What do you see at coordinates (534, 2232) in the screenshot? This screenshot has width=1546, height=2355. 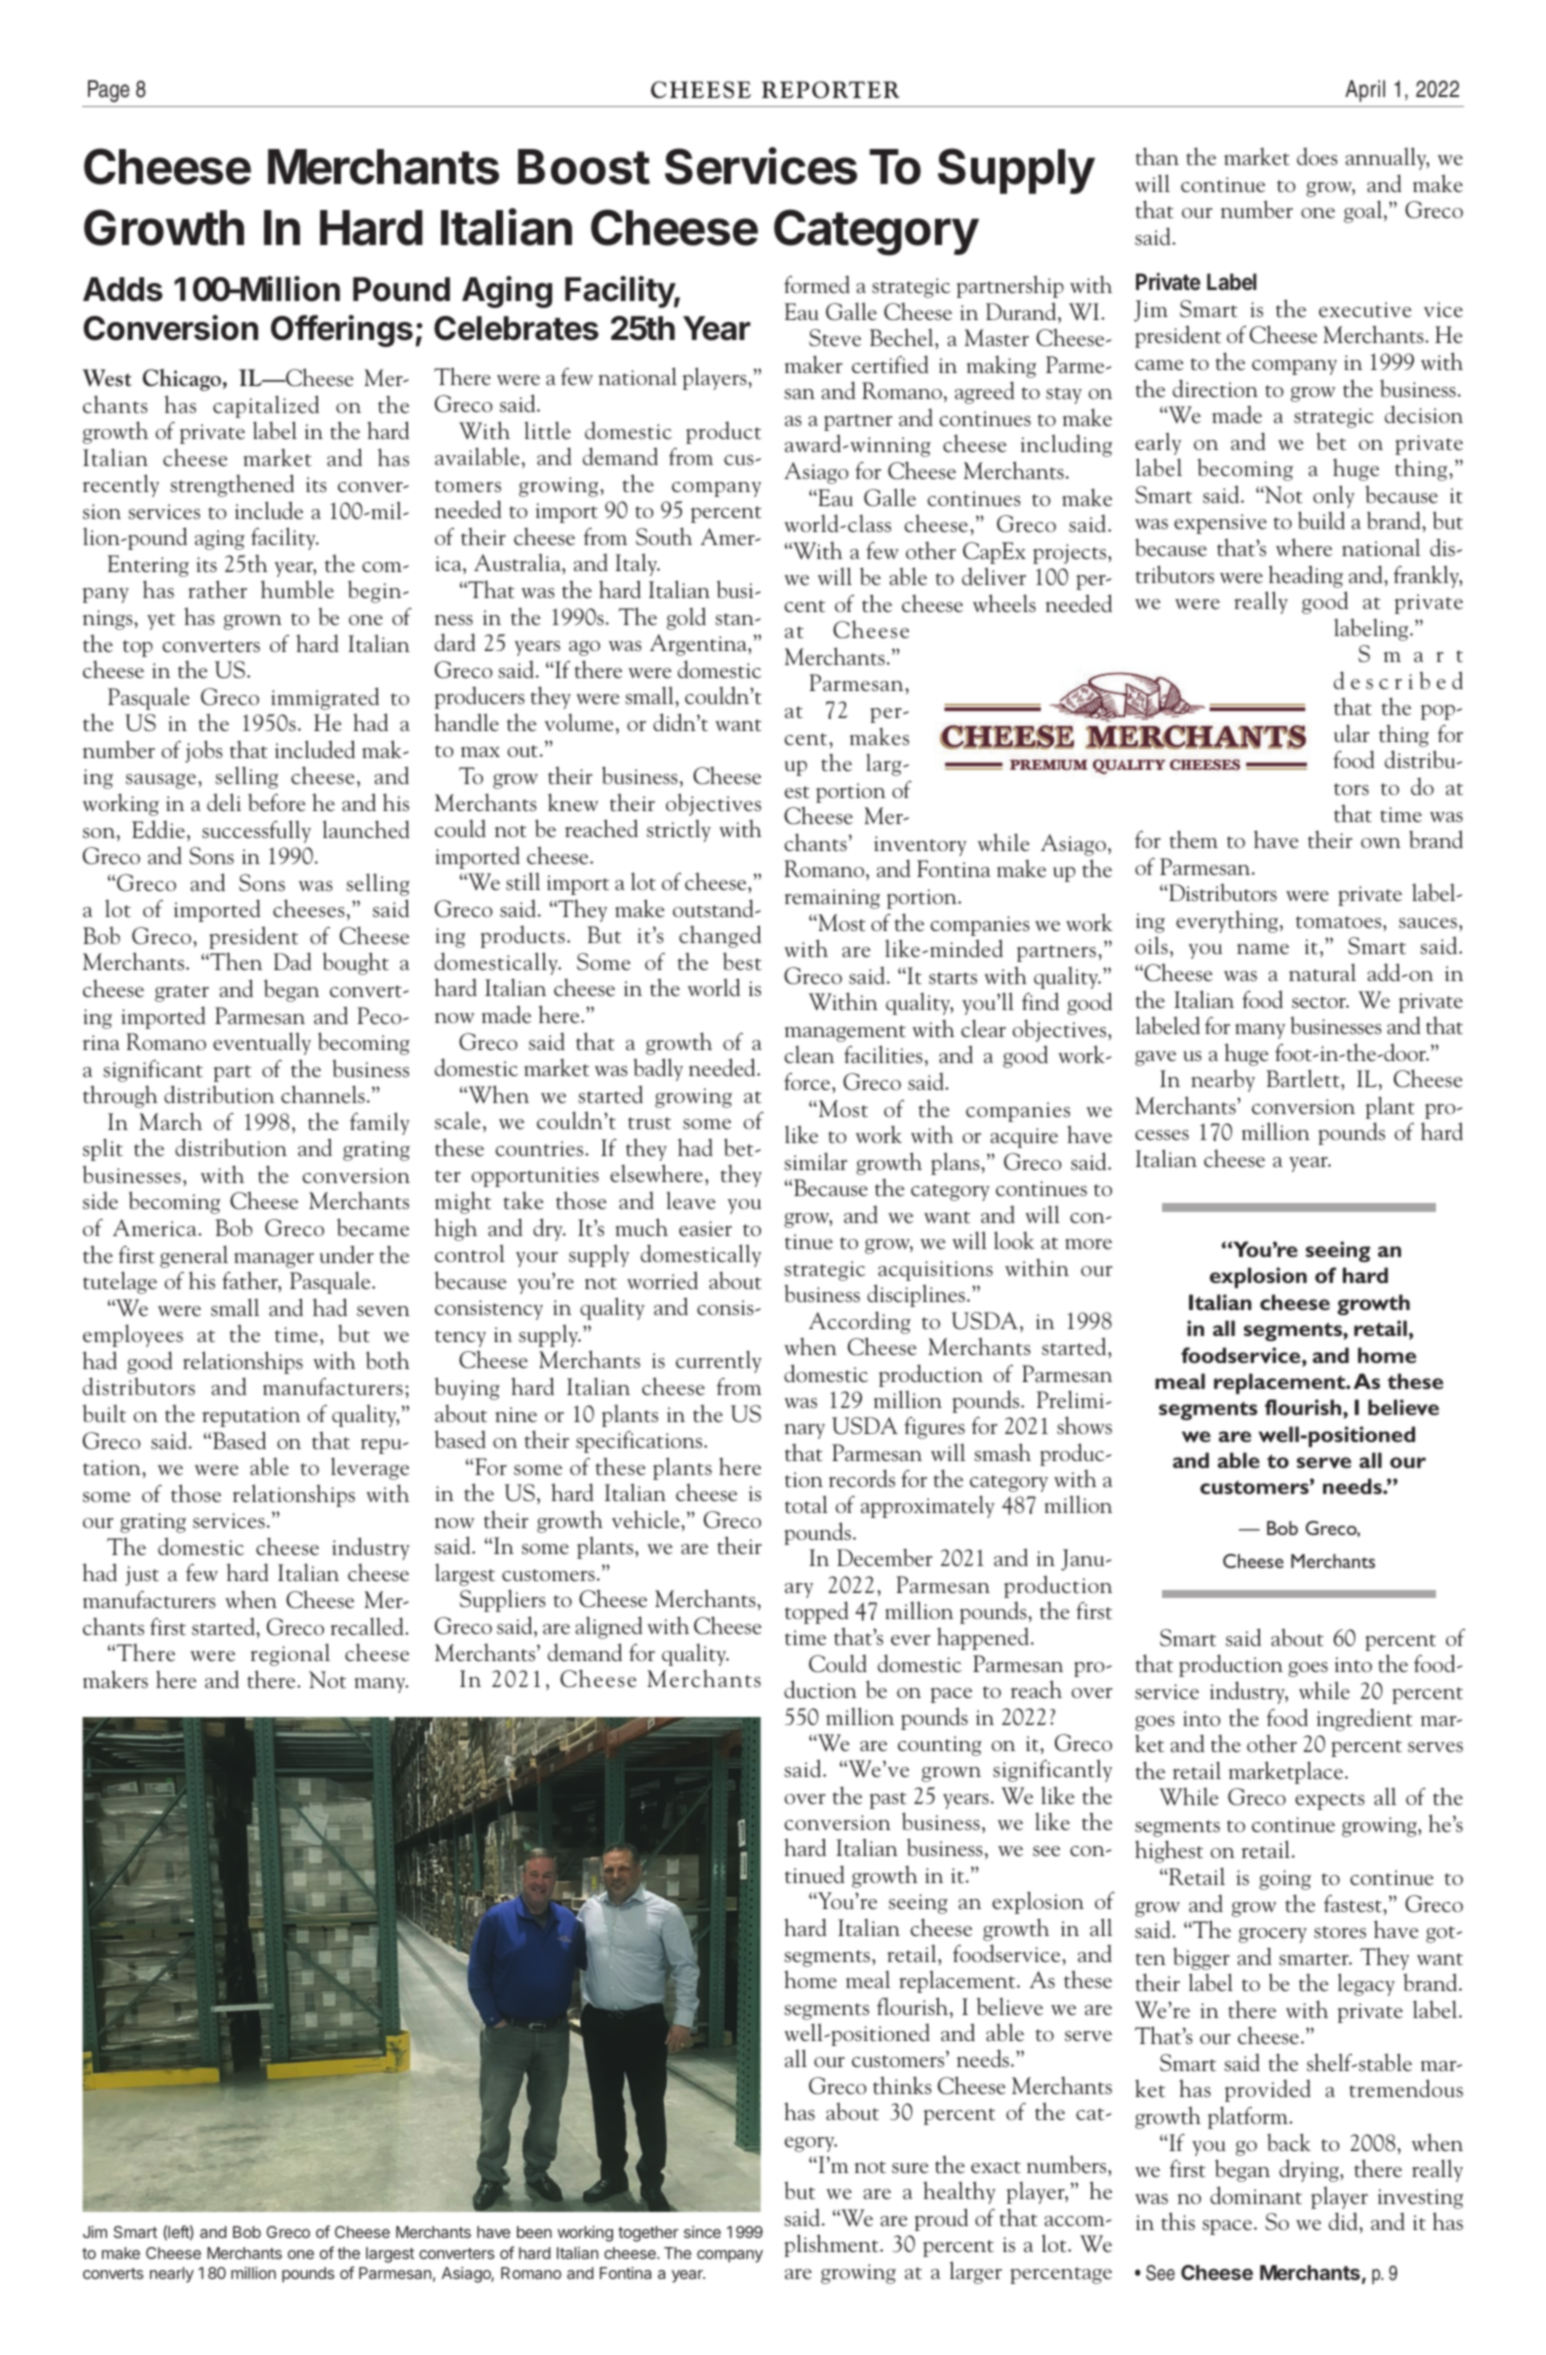 I see `been` at bounding box center [534, 2232].
